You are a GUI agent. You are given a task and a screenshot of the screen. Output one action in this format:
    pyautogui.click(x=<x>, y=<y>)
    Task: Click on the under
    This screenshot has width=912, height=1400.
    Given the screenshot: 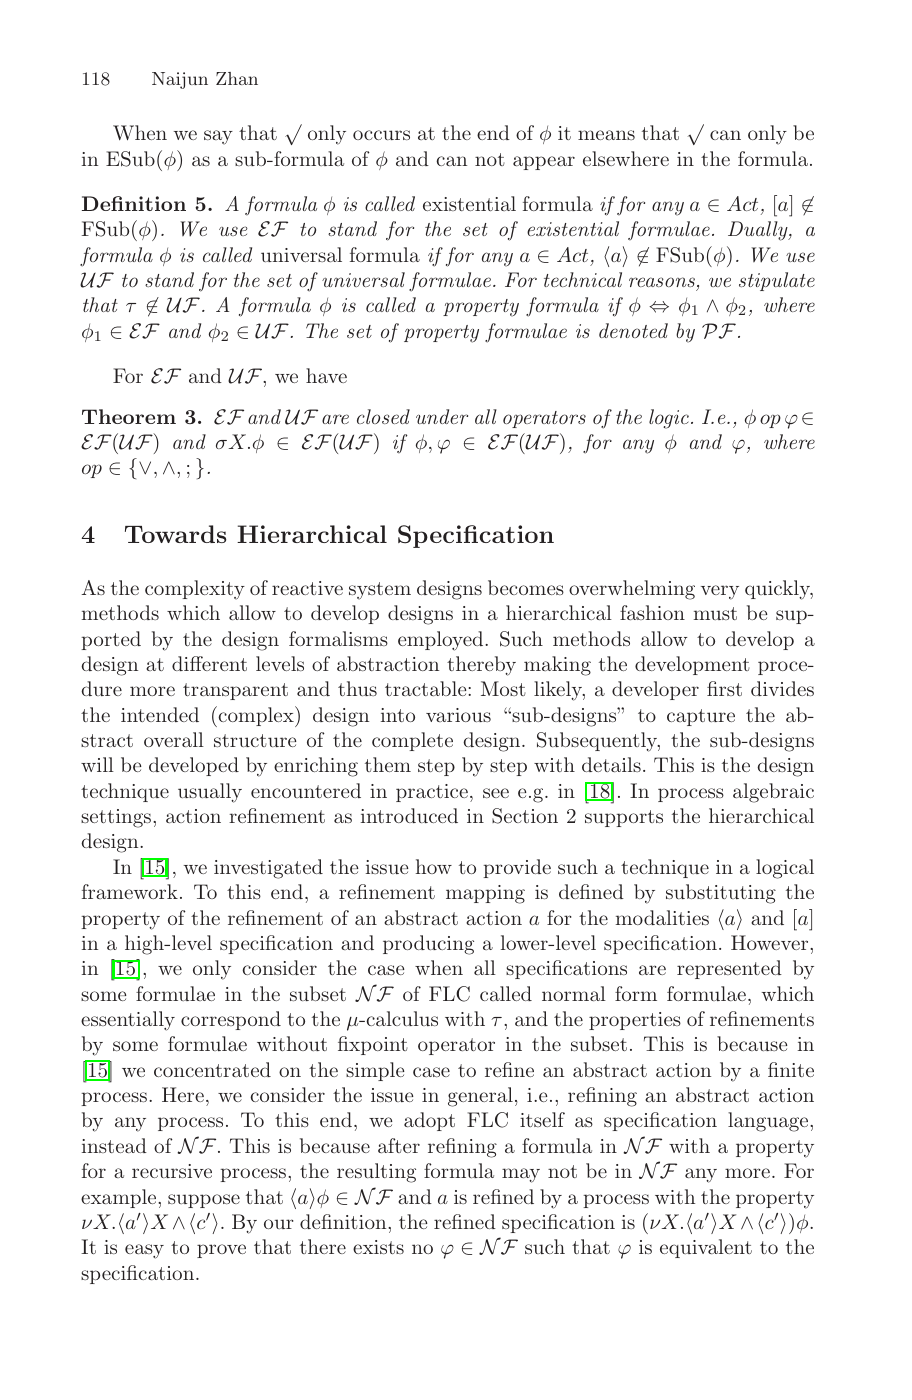 What is the action you would take?
    pyautogui.click(x=442, y=416)
